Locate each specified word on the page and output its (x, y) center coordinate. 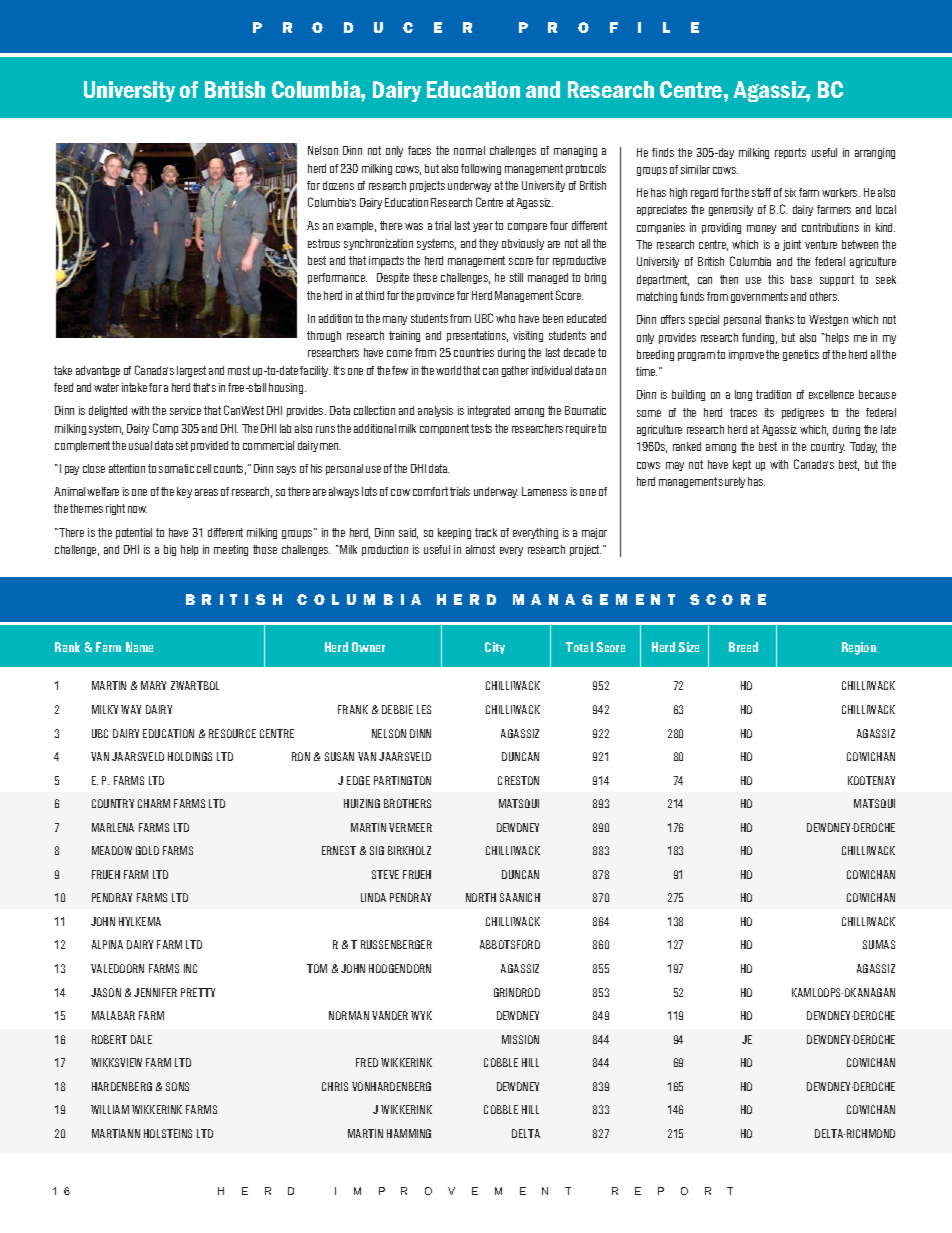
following (481, 169)
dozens (338, 185)
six (790, 192)
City (495, 648)
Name (139, 647)
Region (859, 648)
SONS (177, 1086)
